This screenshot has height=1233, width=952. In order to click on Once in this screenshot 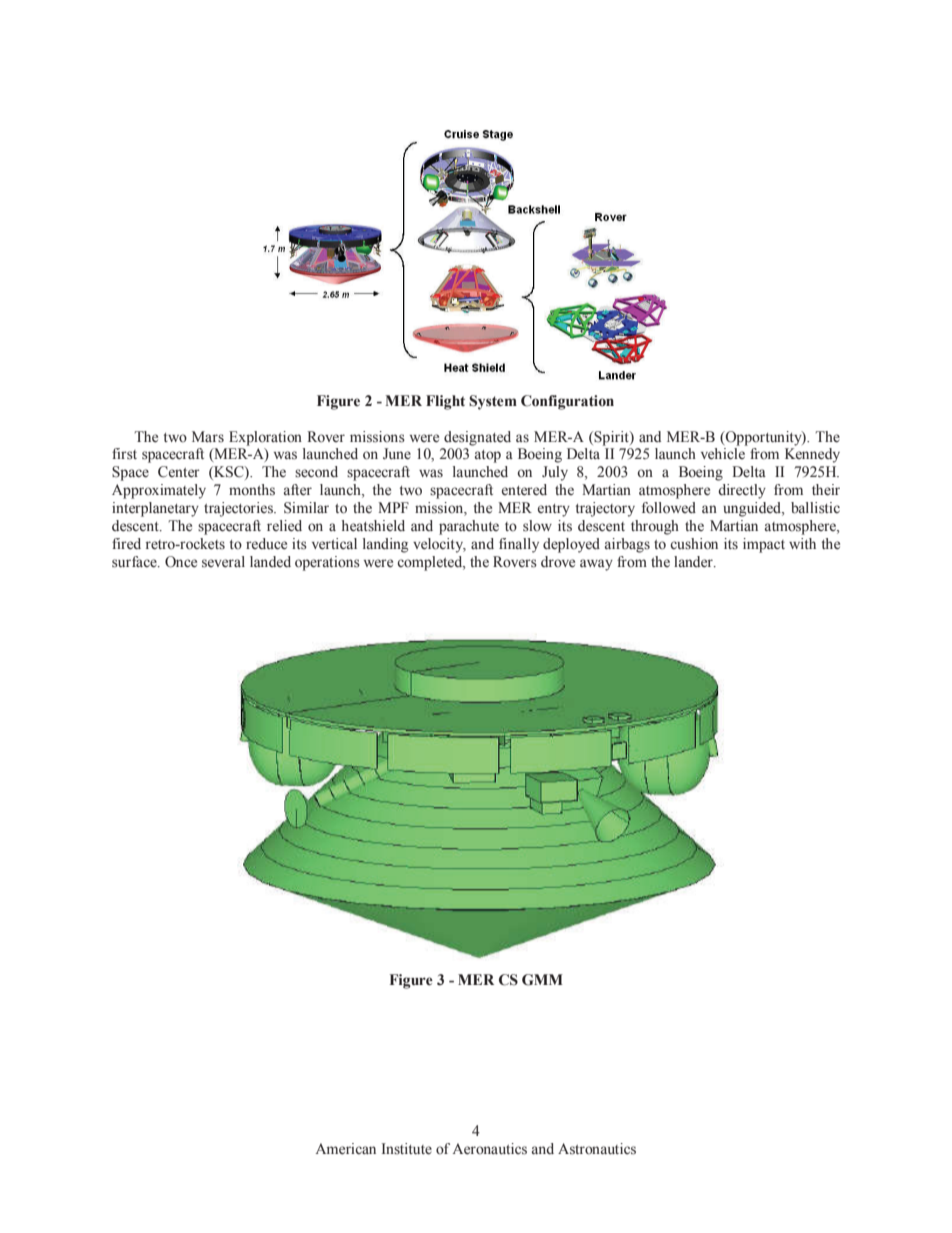, I will do `click(181, 562)`.
